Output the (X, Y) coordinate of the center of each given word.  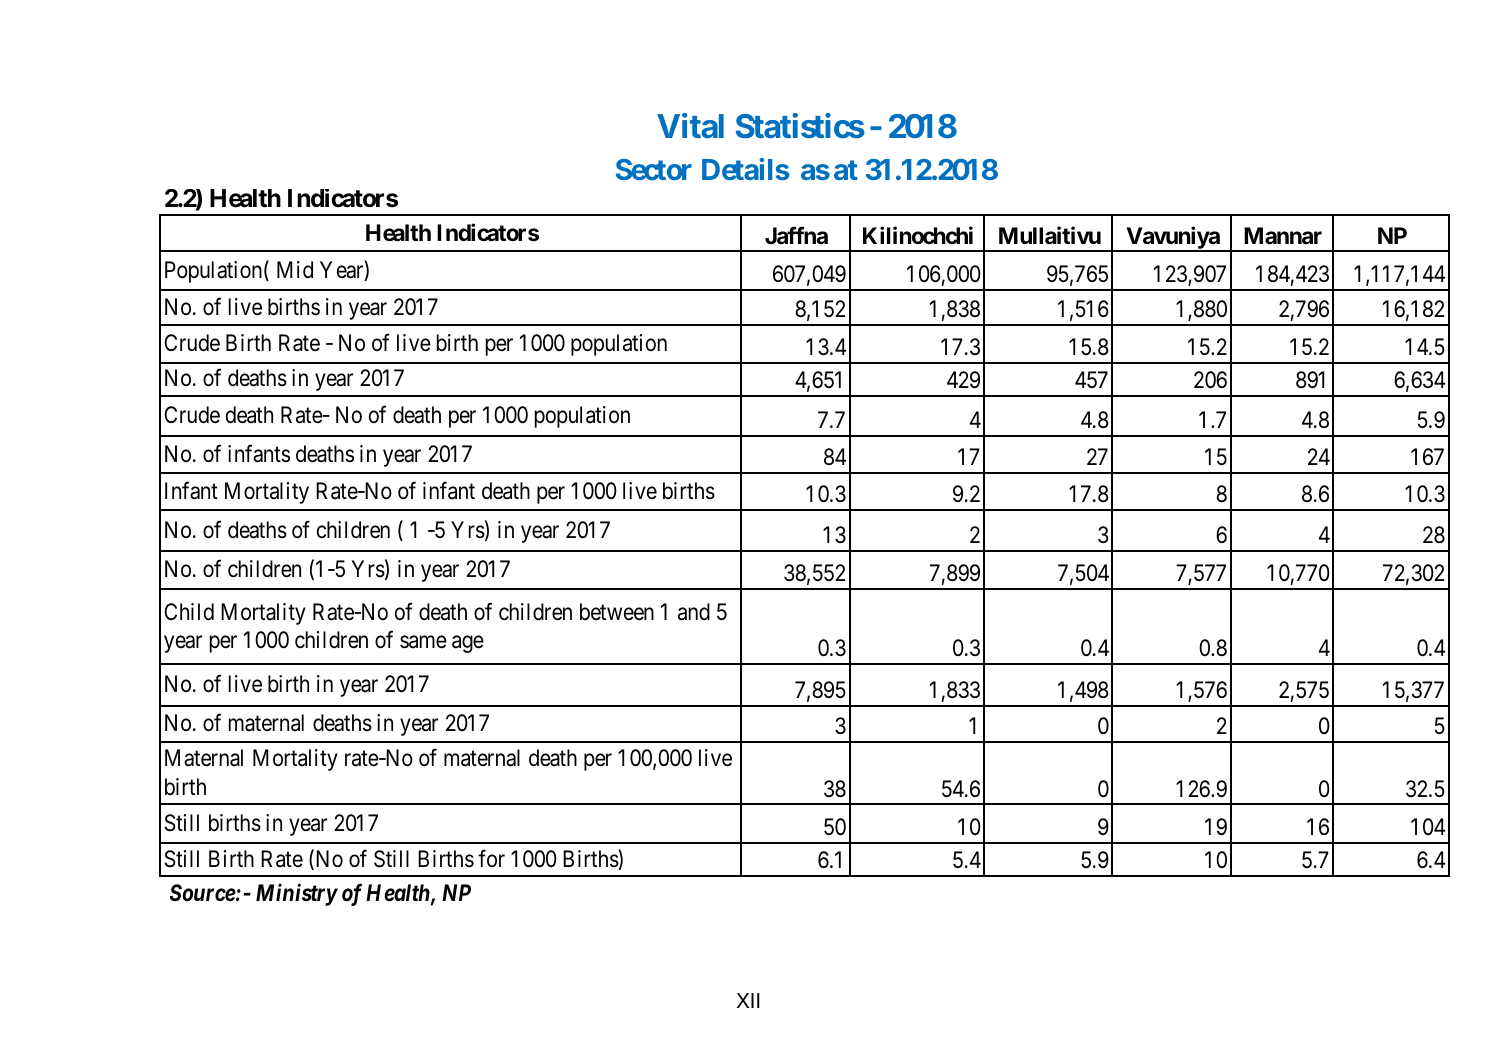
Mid (295, 269)
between (617, 612)
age (468, 644)
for (491, 858)
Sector (654, 169)
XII (748, 1000)
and (694, 612)
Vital (690, 126)
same (423, 642)
